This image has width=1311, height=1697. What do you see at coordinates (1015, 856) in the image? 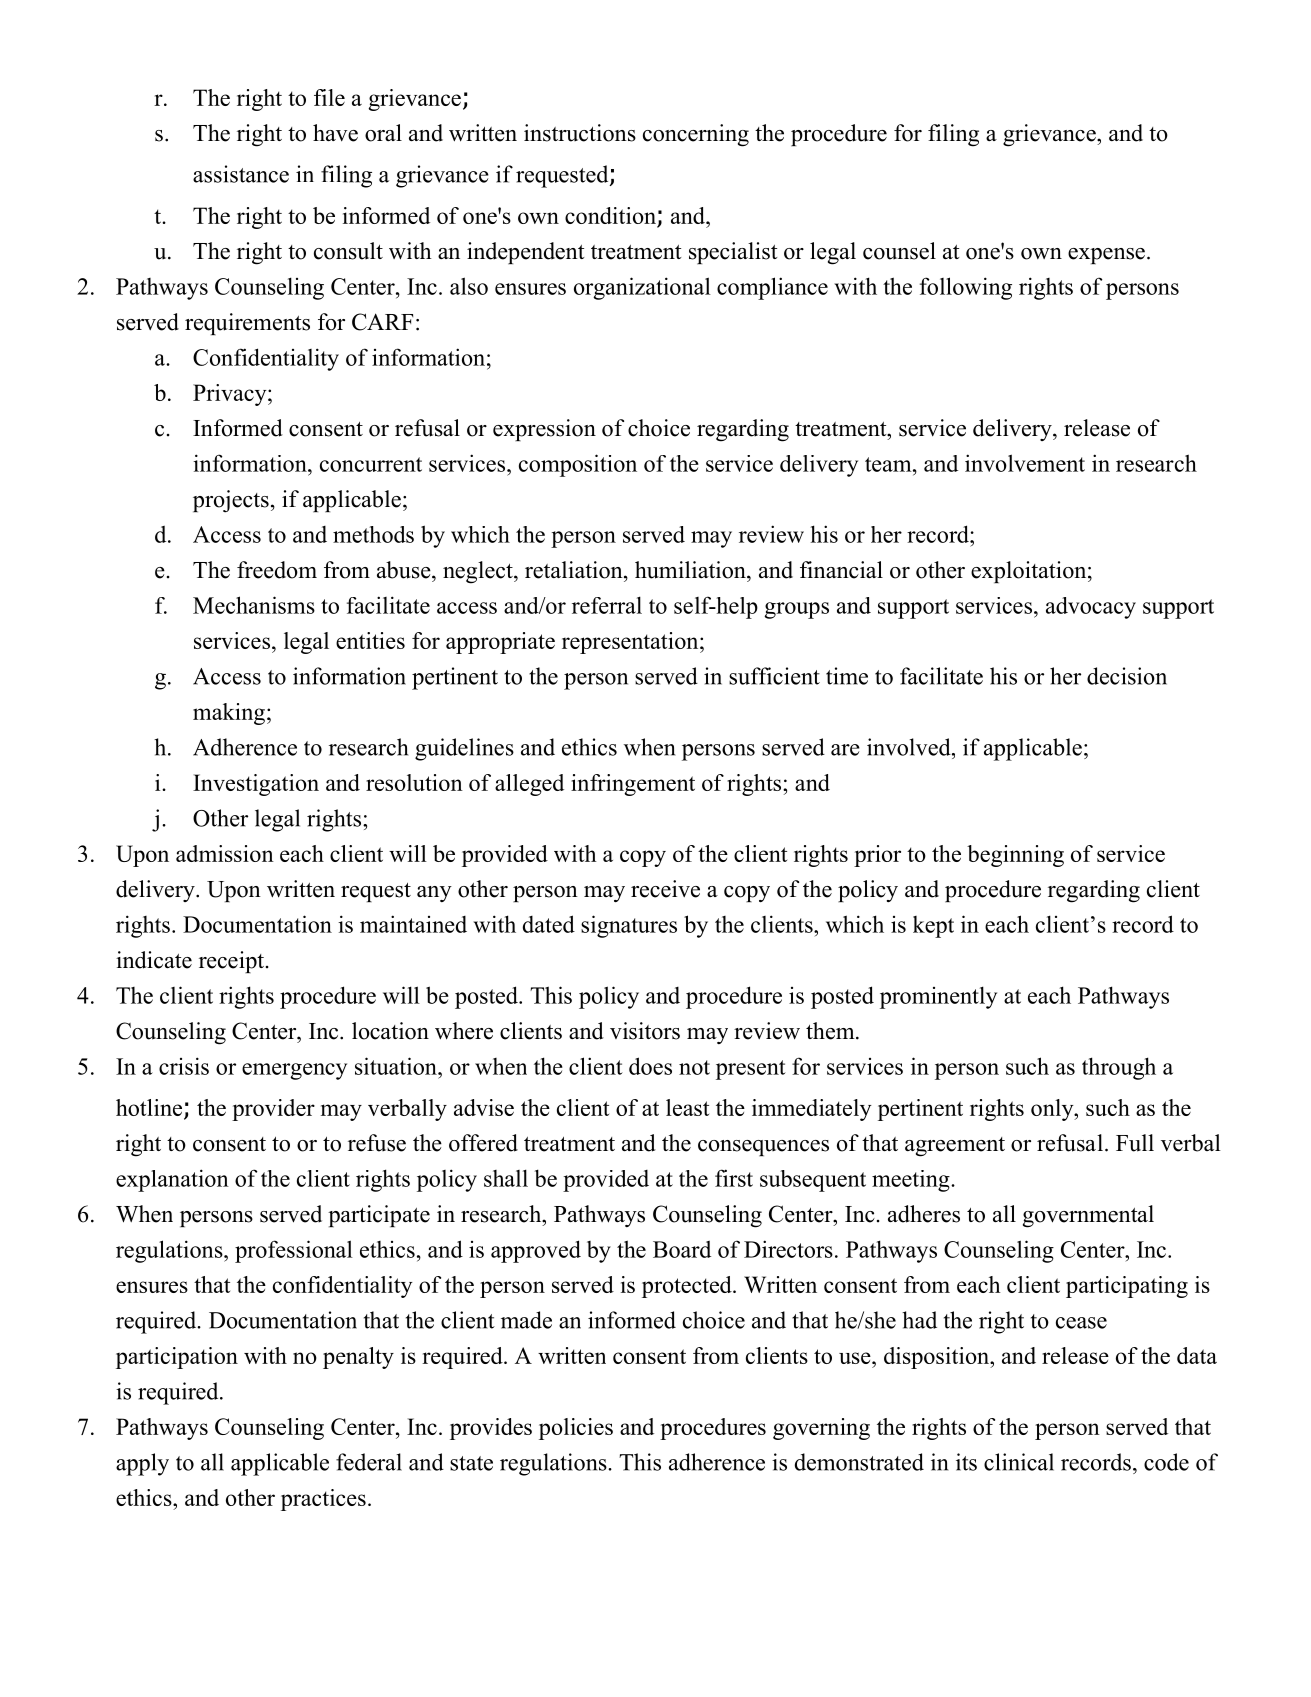
I see `beginning` at bounding box center [1015, 856].
